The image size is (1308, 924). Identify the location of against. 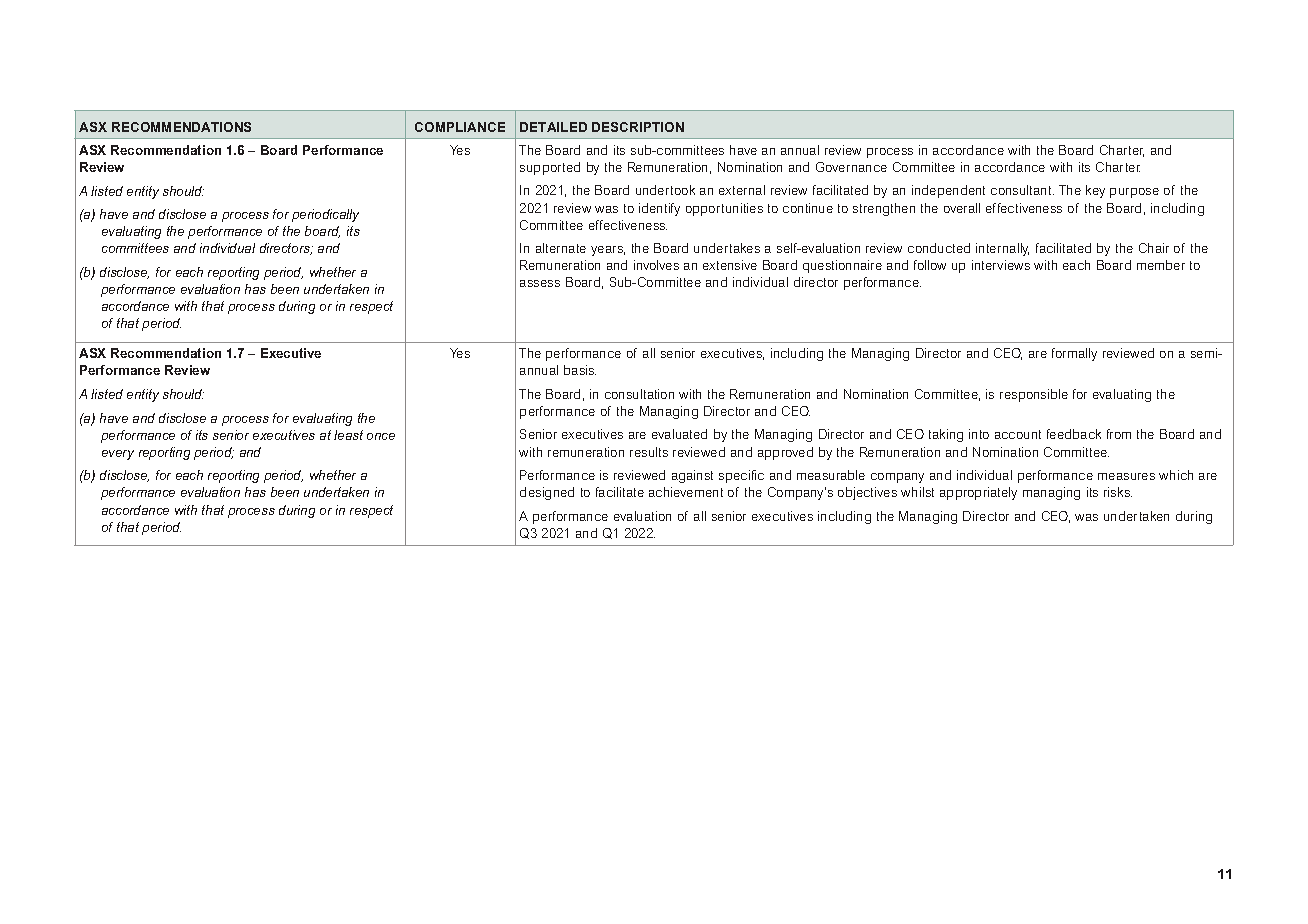
(692, 476).
